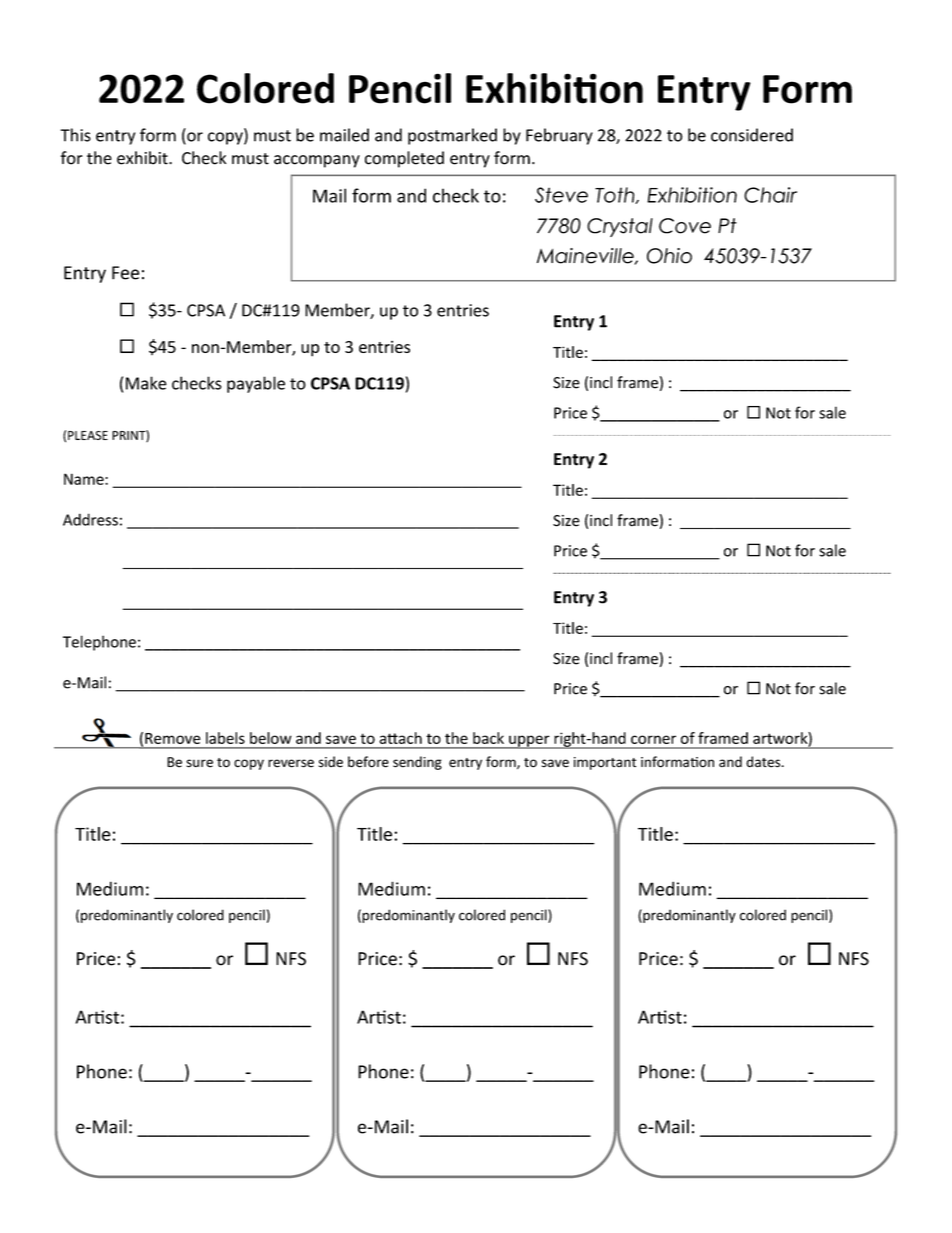 The height and width of the page is (1233, 952). I want to click on Fee, so click(125, 273).
